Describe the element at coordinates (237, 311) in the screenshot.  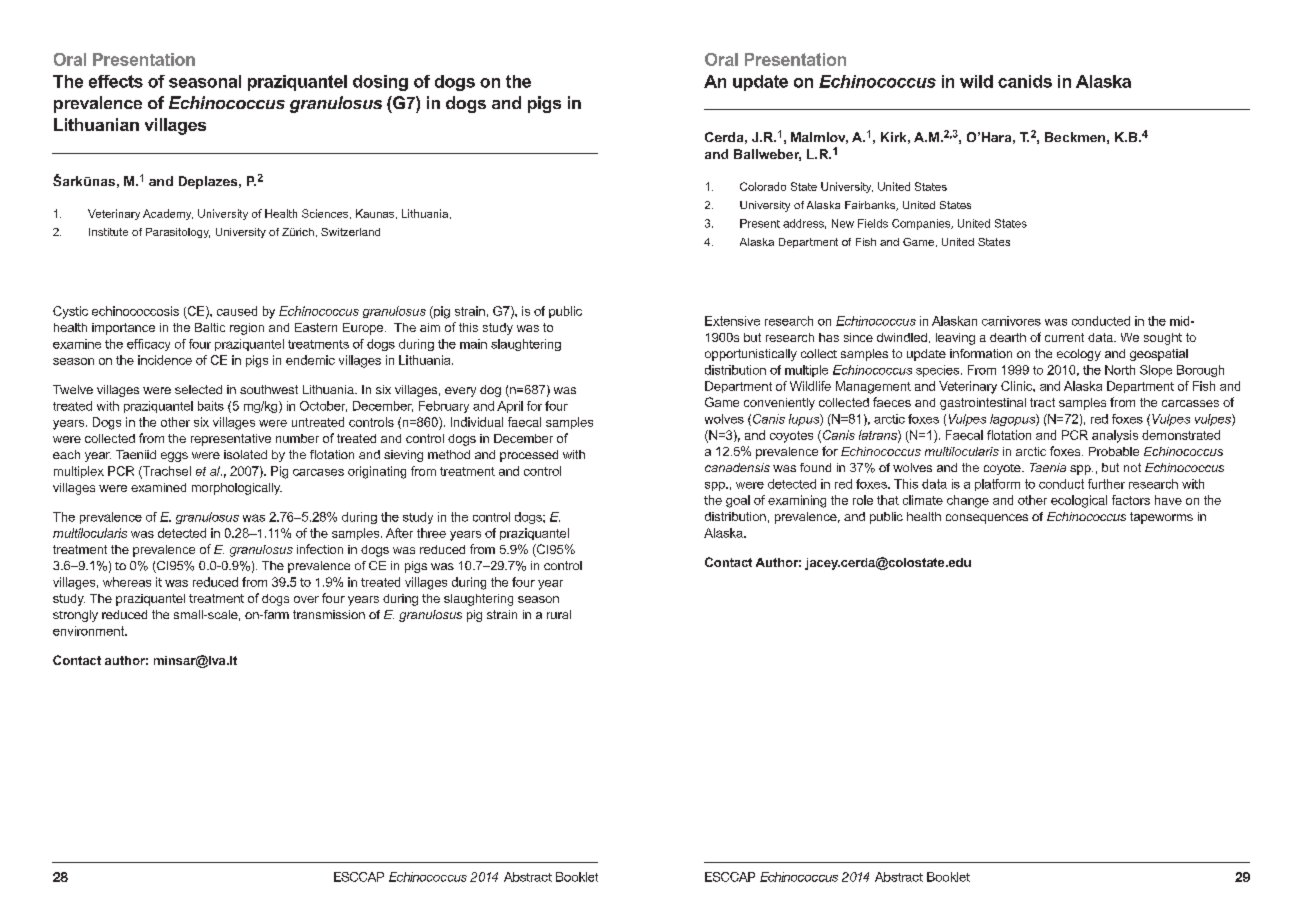
I see `caused` at that location.
